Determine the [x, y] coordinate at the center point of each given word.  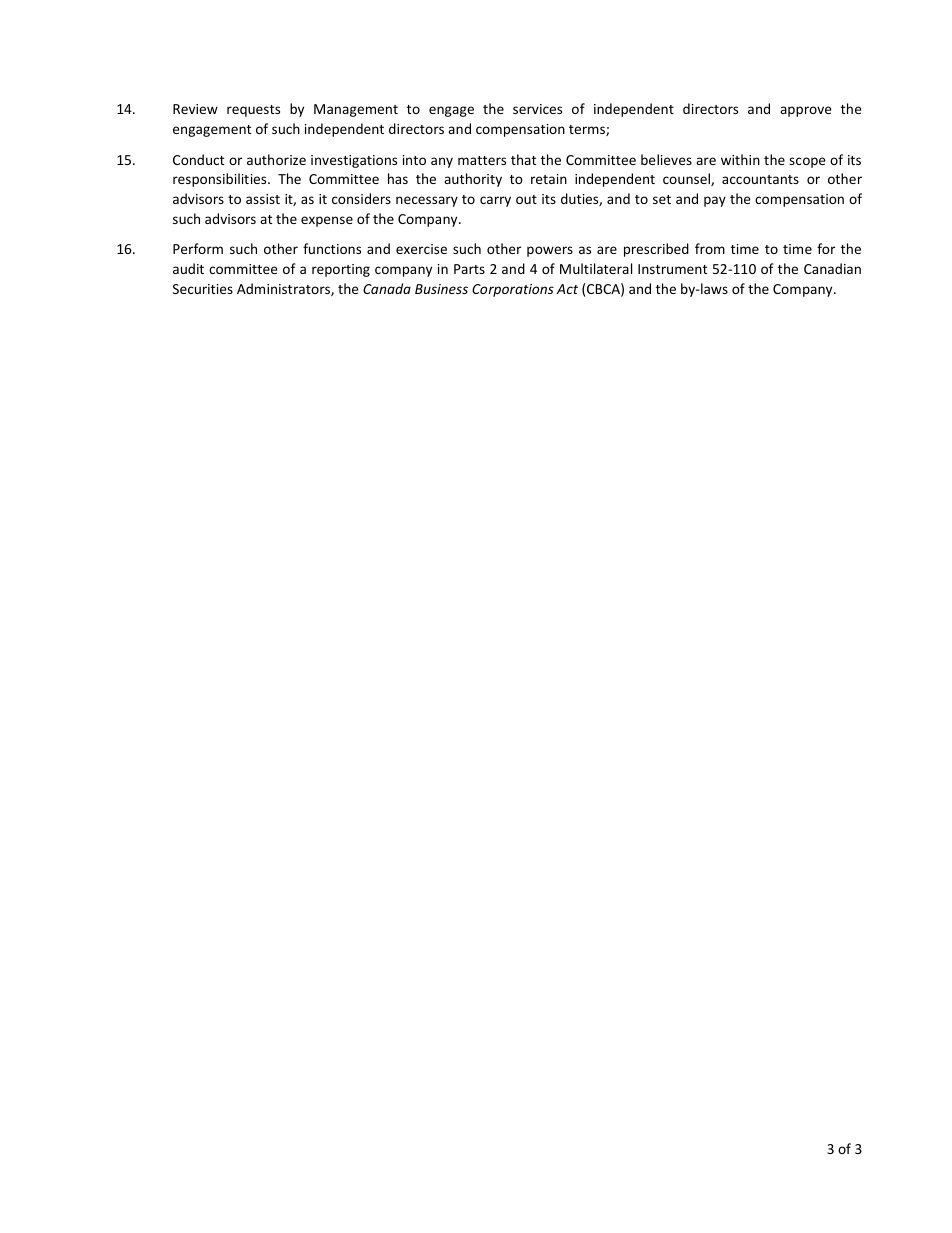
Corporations [513, 290]
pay [715, 201]
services [537, 109]
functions [332, 248]
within [740, 159]
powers [550, 251]
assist [263, 199]
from [710, 248]
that [523, 159]
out [526, 199]
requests [253, 111]
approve [806, 111]
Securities [203, 289]
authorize [276, 159]
